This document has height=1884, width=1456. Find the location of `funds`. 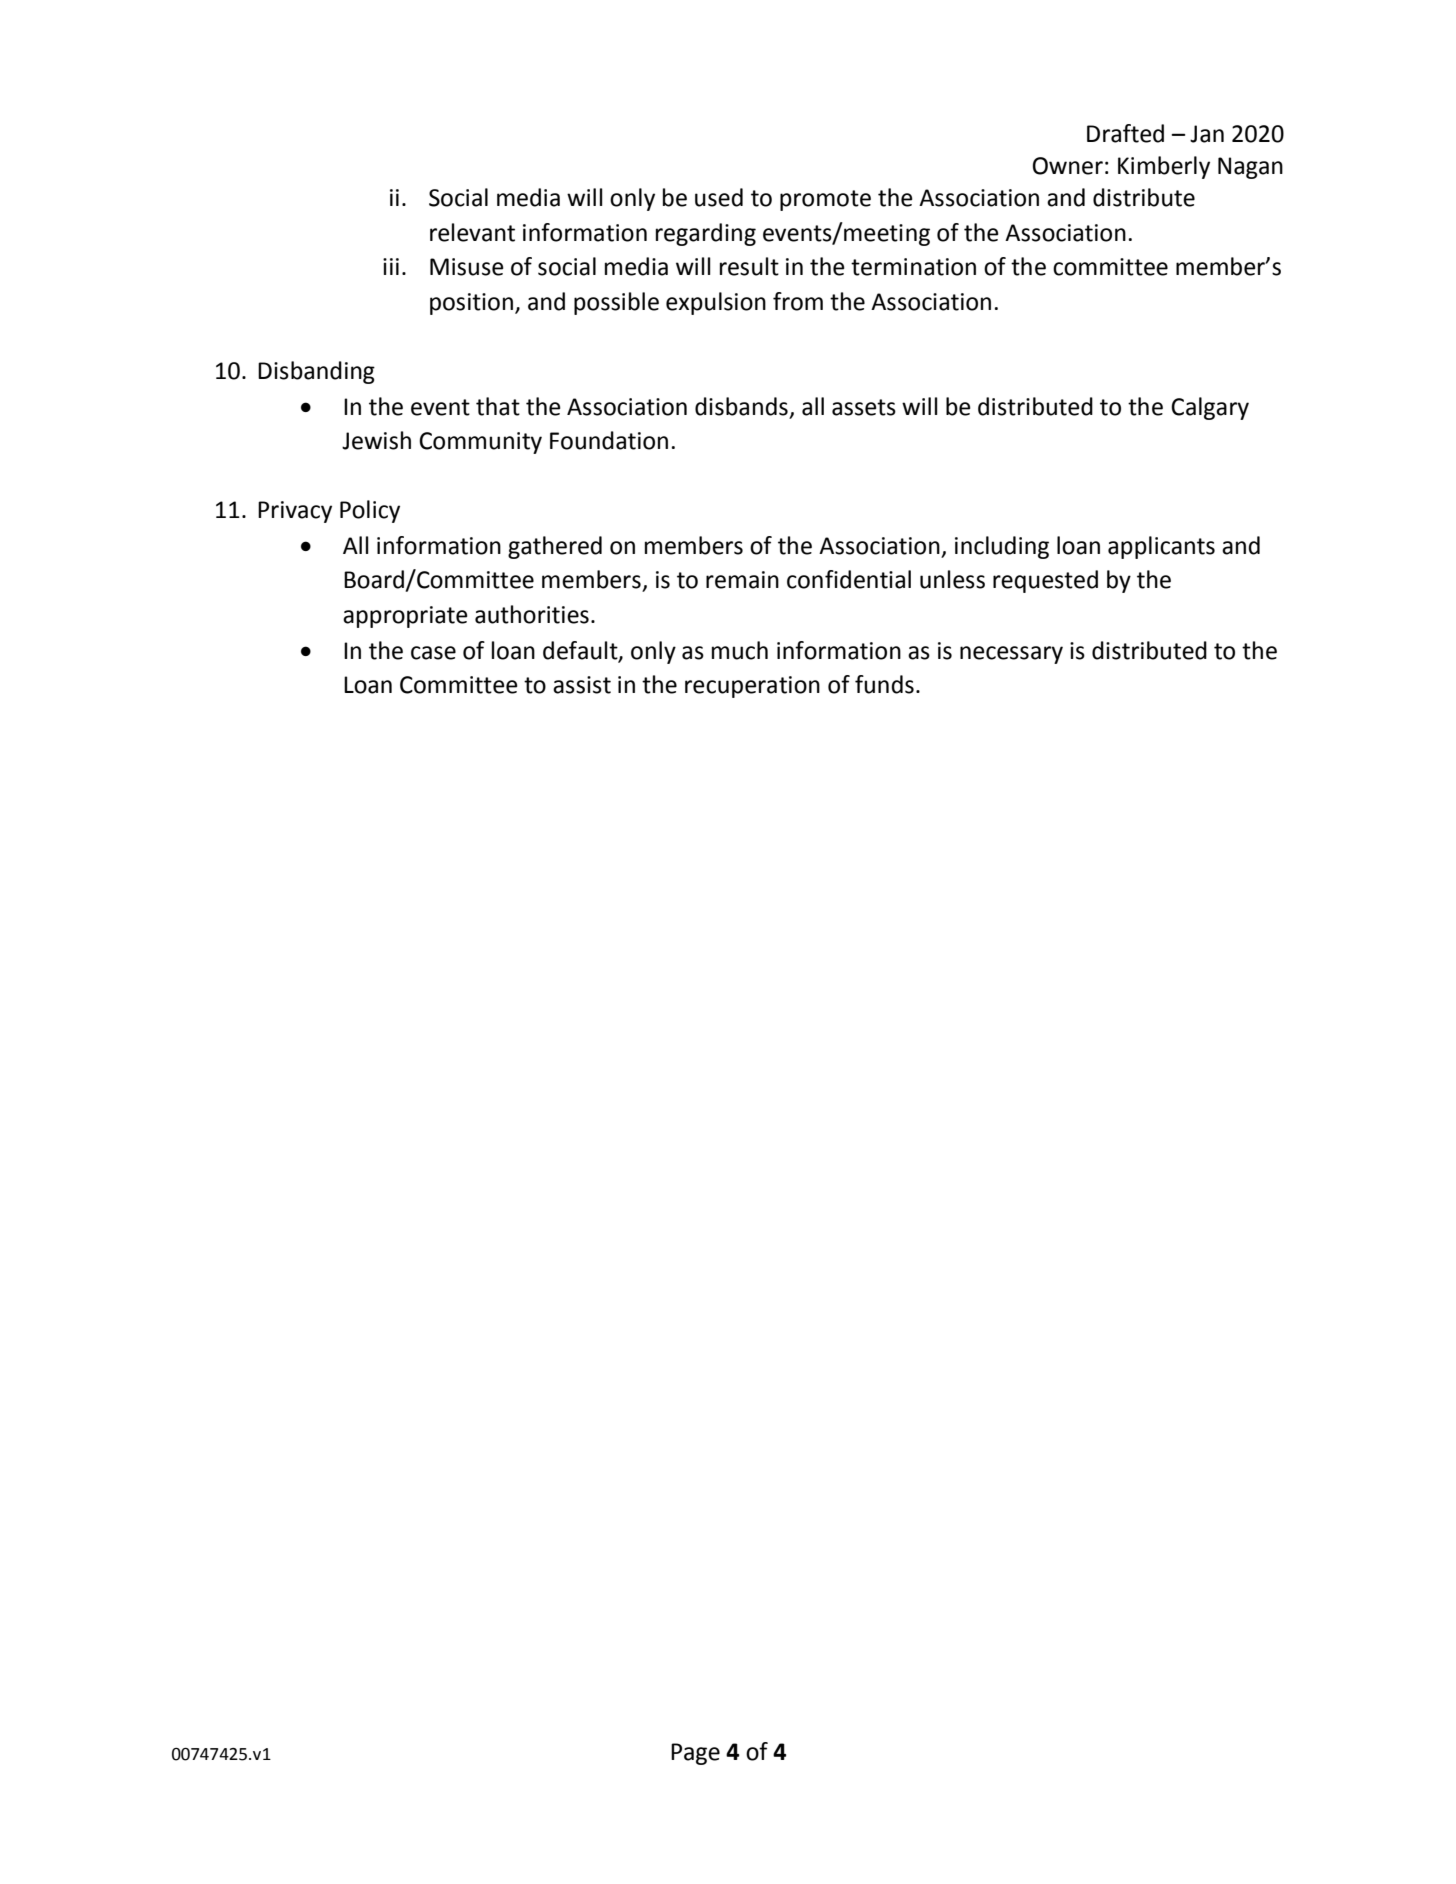

funds is located at coordinates (884, 684).
